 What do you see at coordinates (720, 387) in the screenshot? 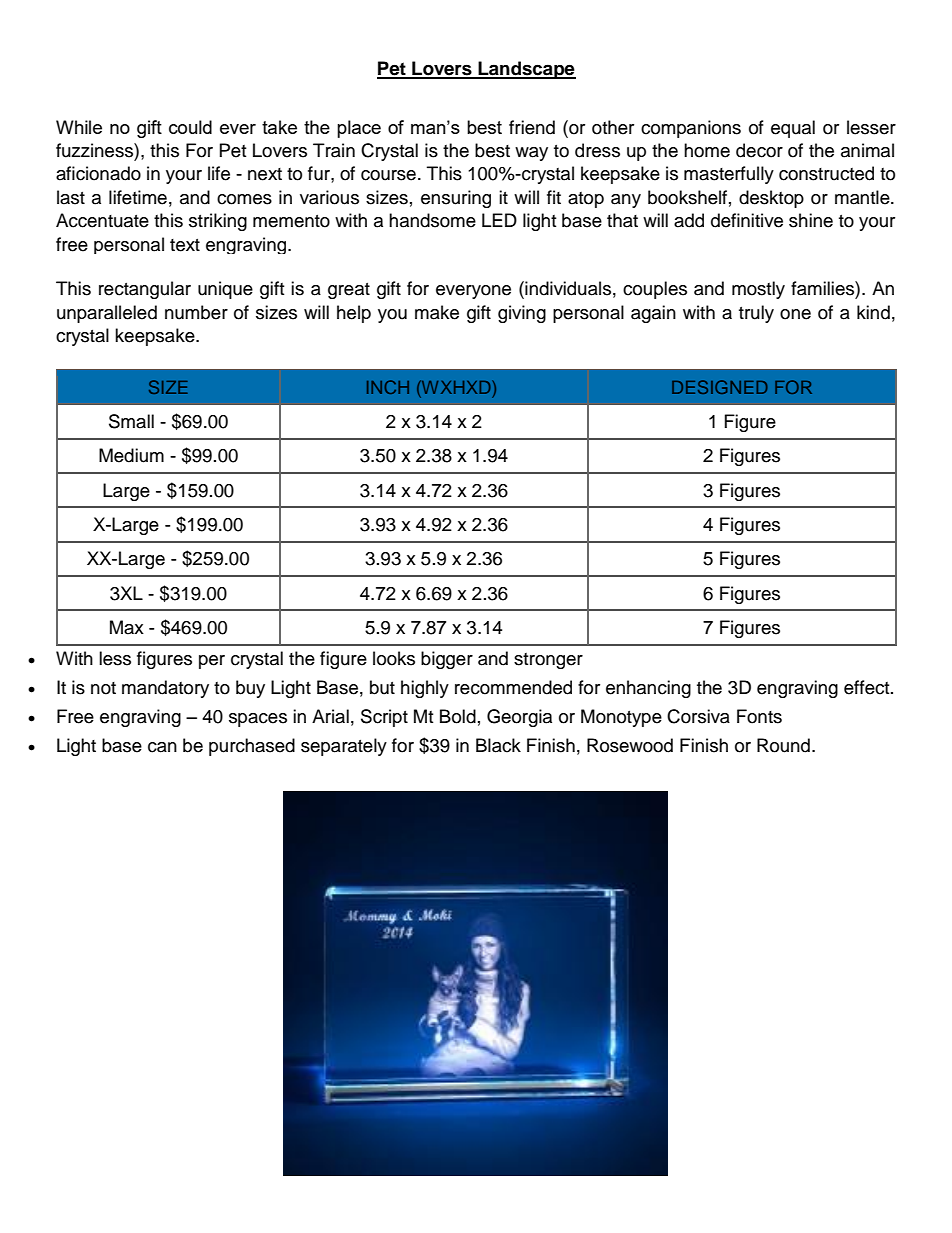
I see `DESIGNED` at bounding box center [720, 387].
